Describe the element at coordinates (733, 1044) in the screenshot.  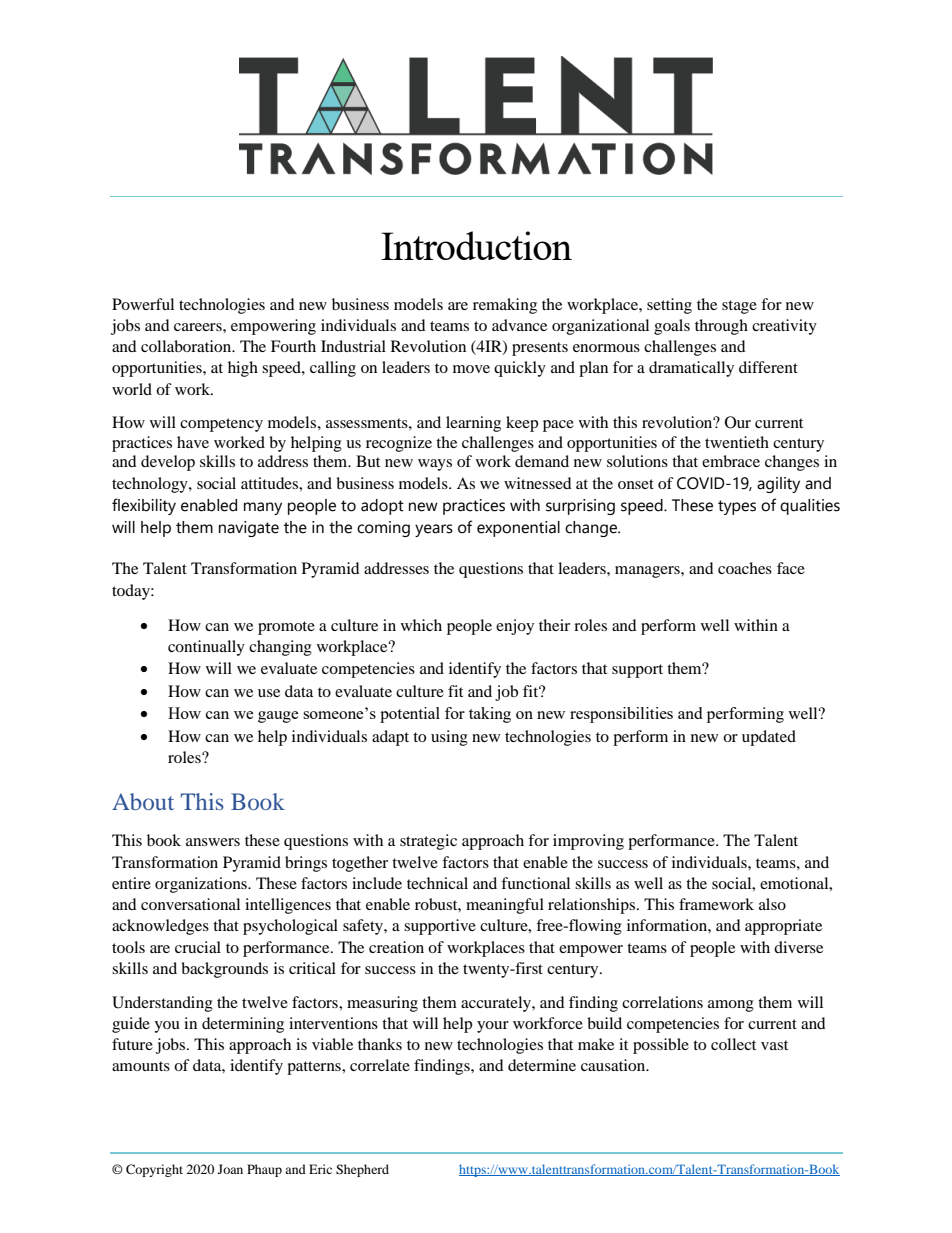
I see `collect` at that location.
